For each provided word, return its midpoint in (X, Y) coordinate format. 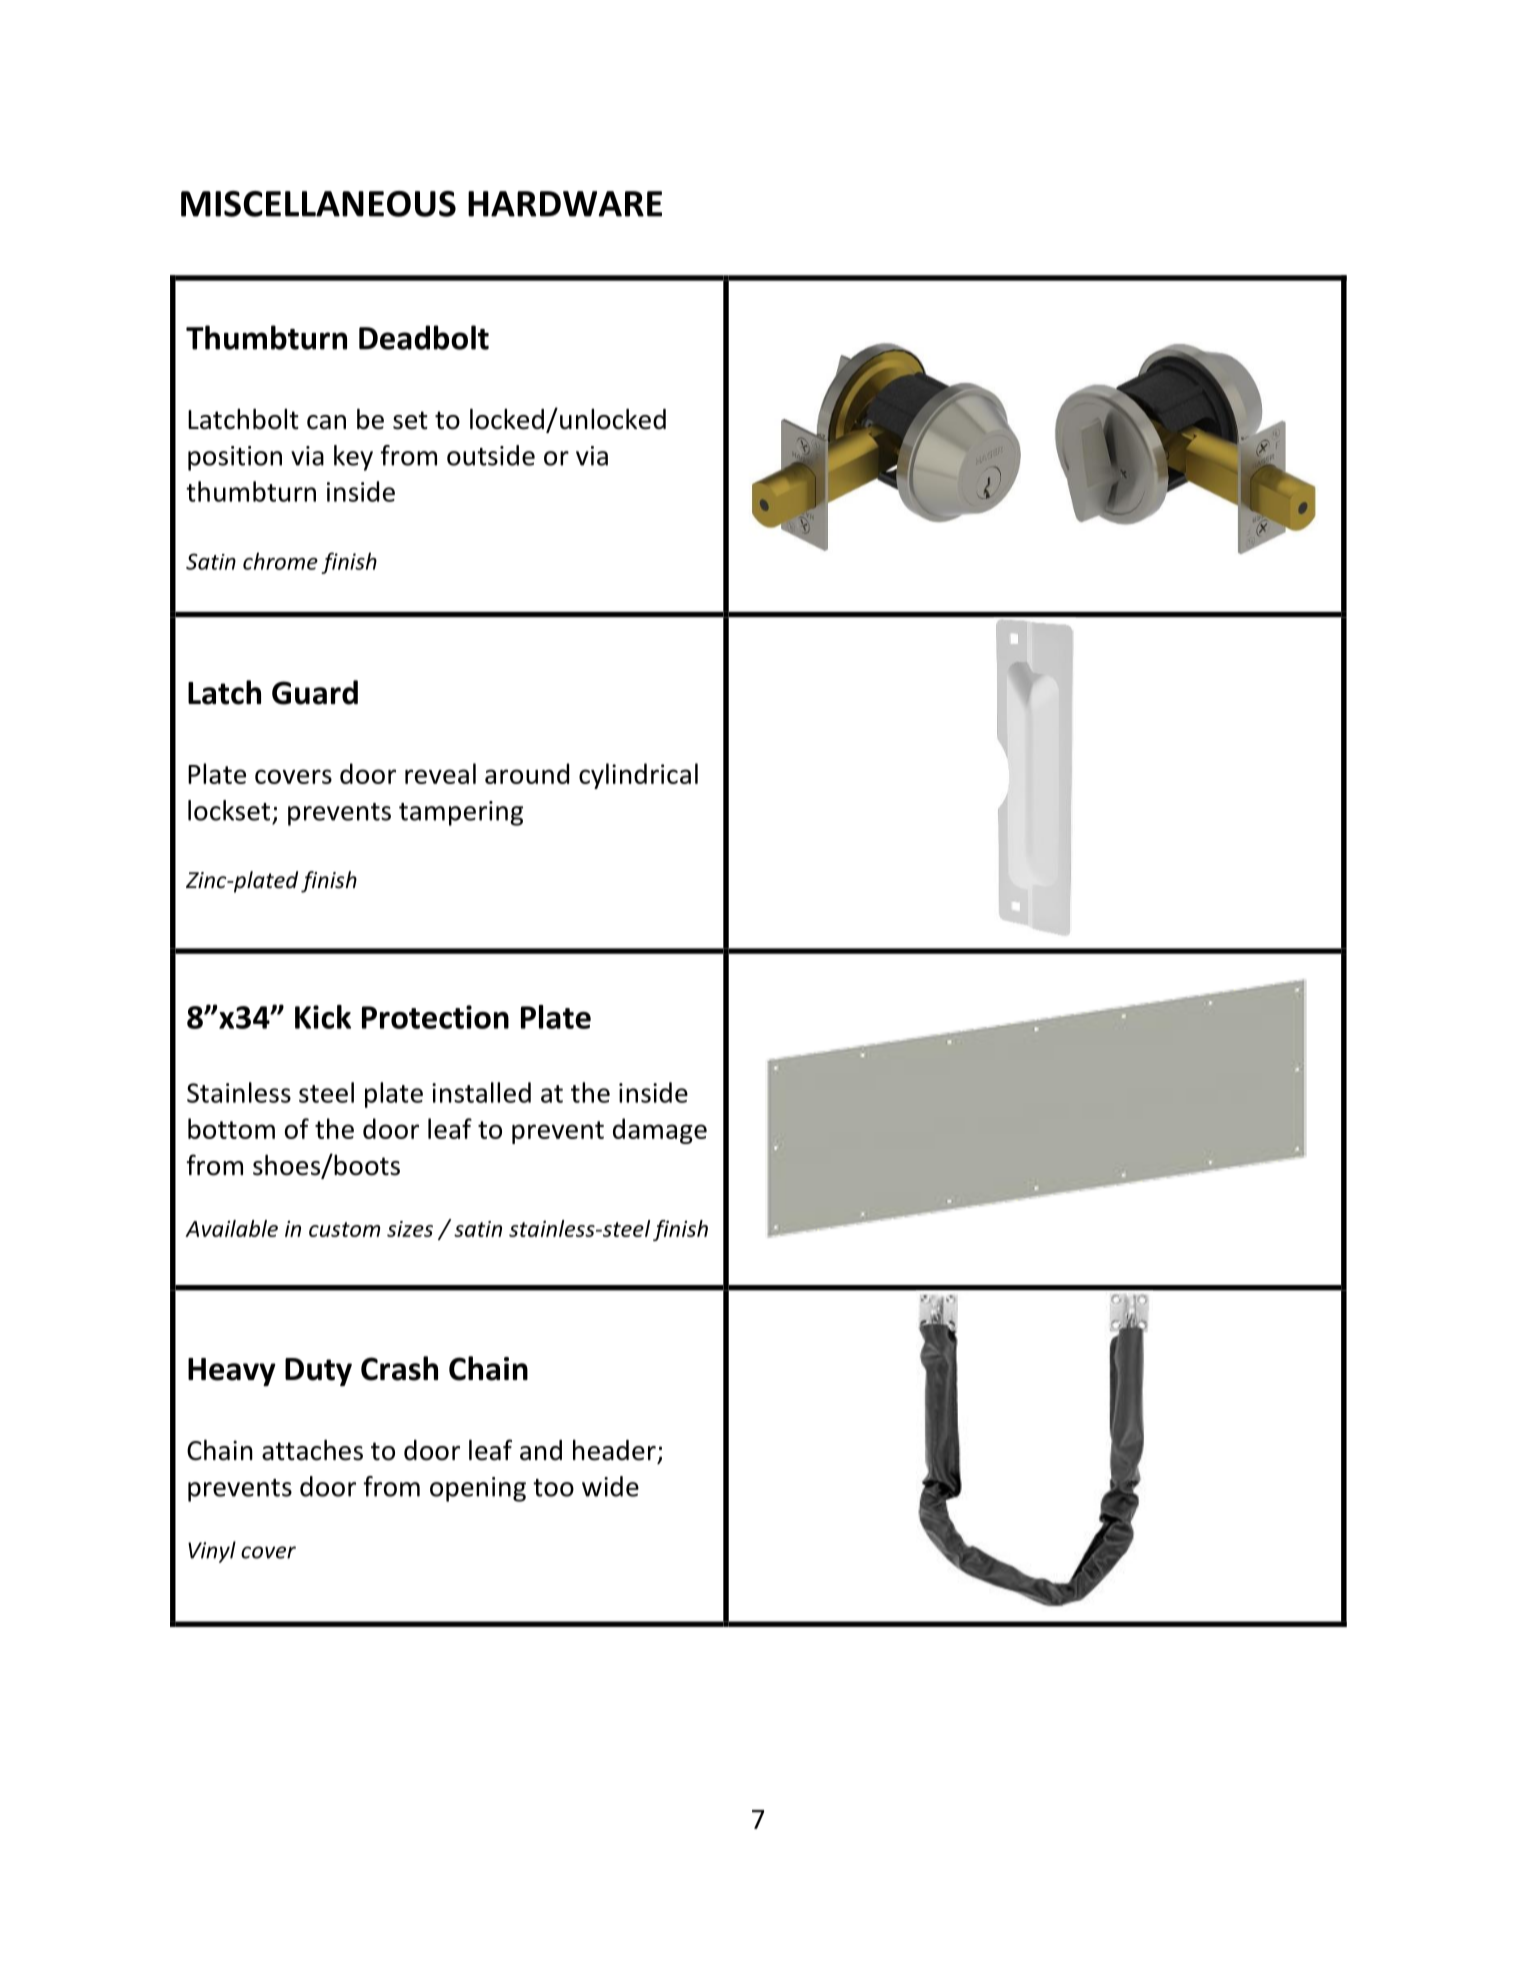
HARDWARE (565, 204)
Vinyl (212, 1552)
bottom (231, 1128)
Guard (315, 692)
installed (481, 1092)
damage (660, 1131)
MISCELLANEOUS (318, 204)
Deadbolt (424, 337)
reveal (440, 773)
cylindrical (638, 776)
